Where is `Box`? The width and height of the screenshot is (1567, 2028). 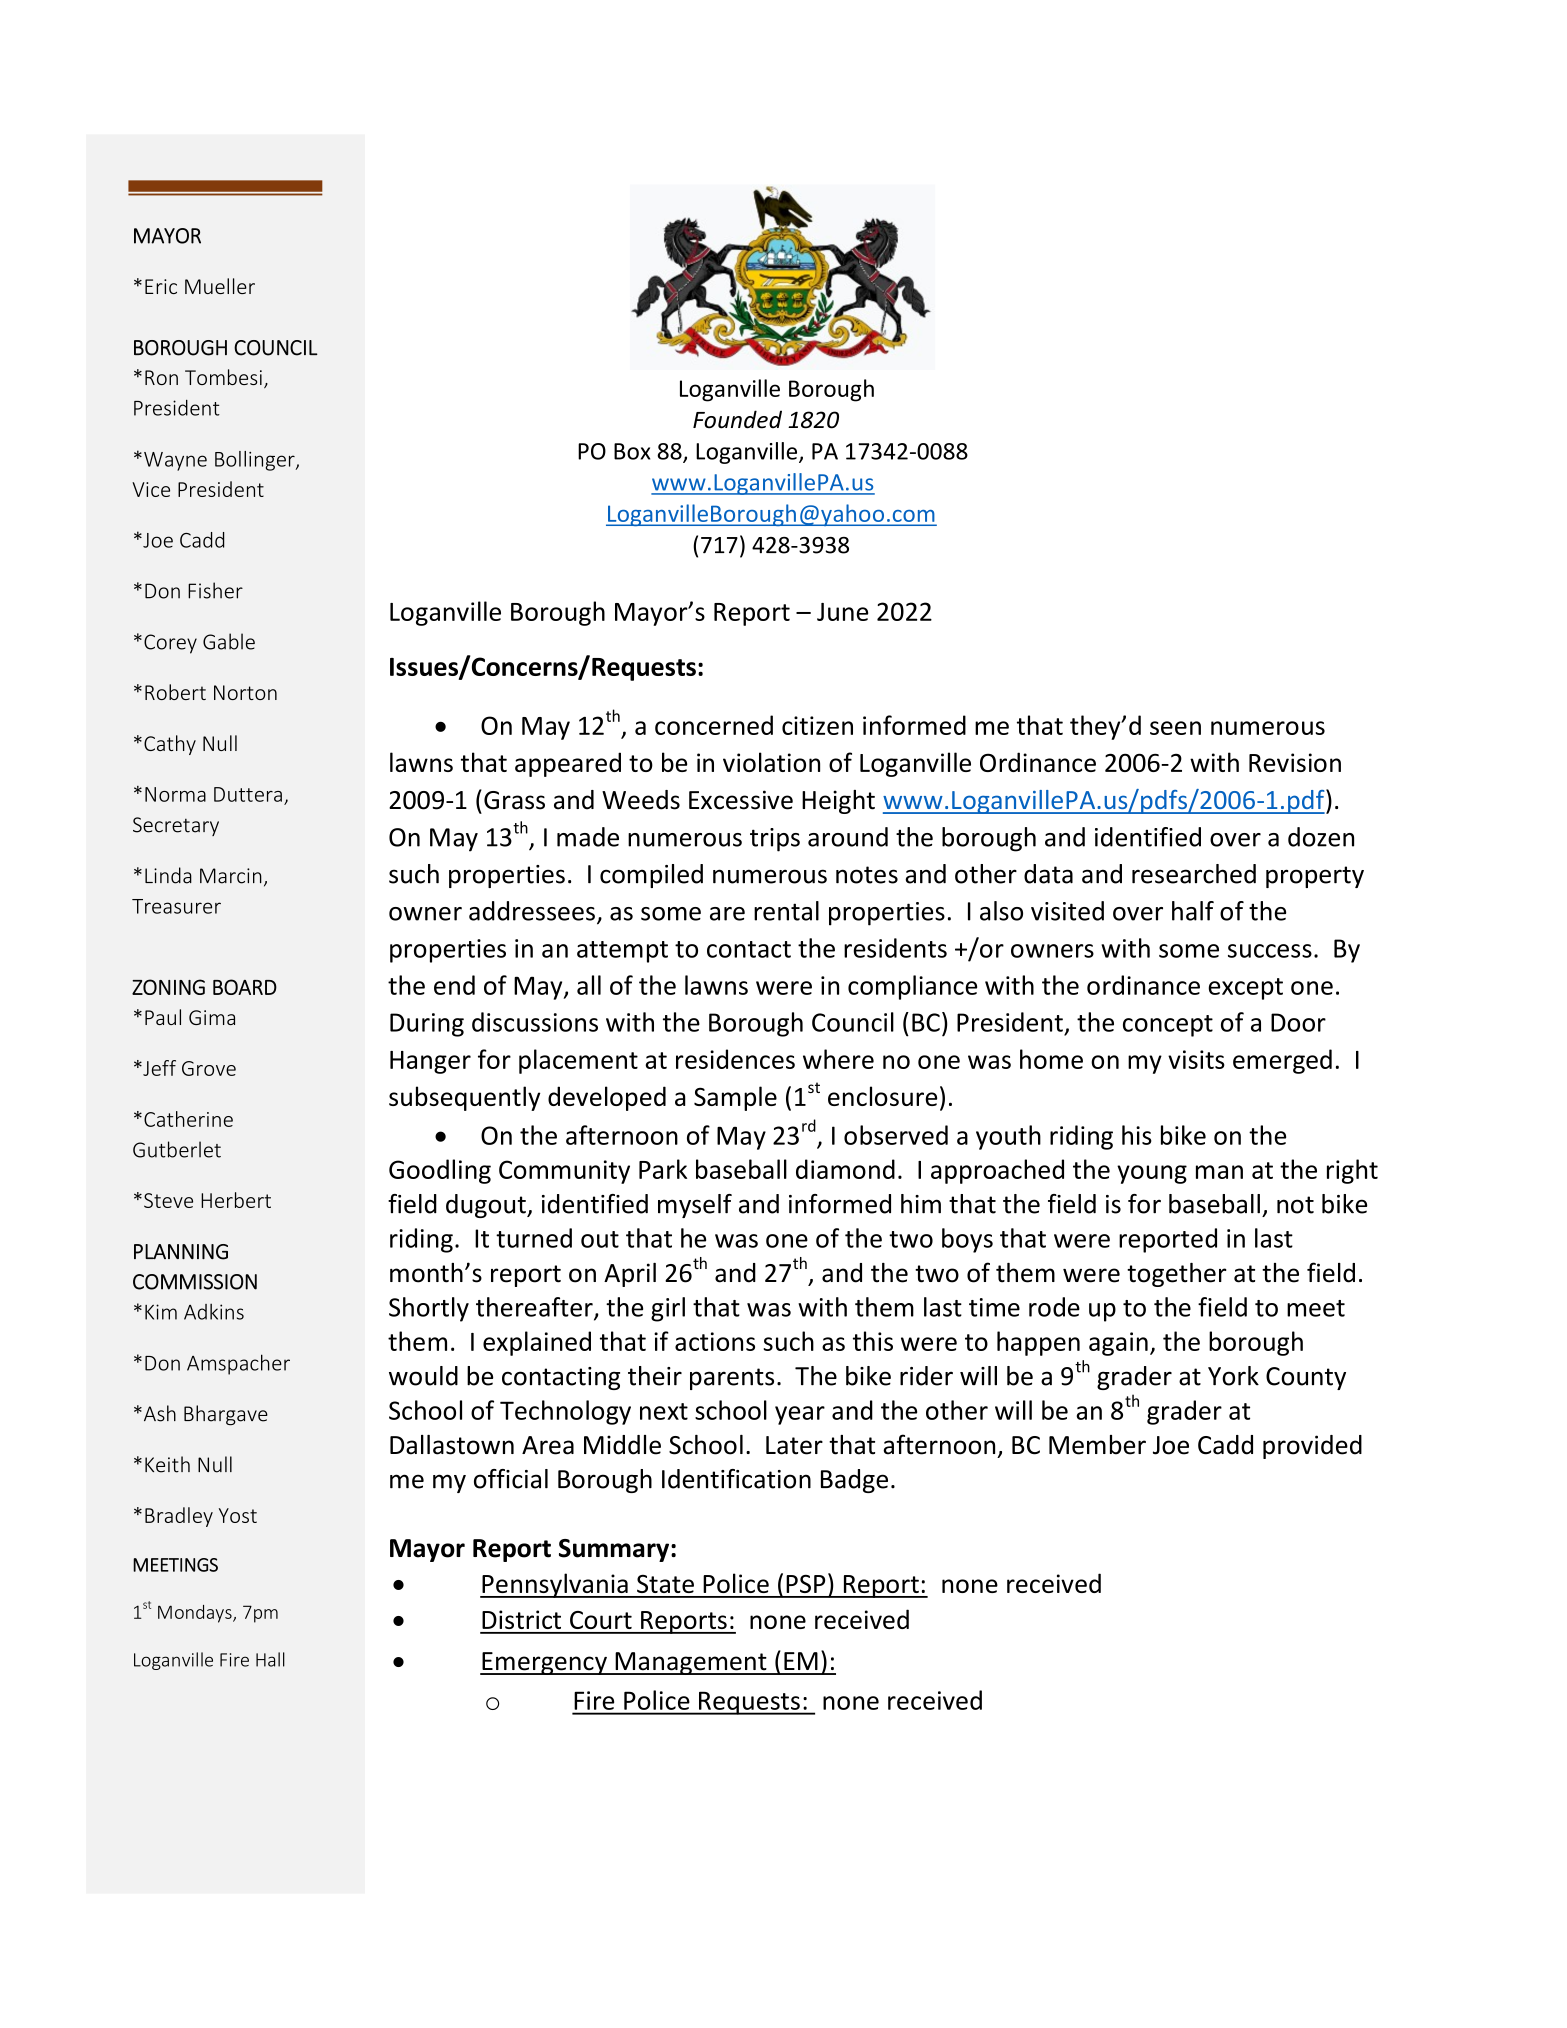 Box is located at coordinates (632, 451).
